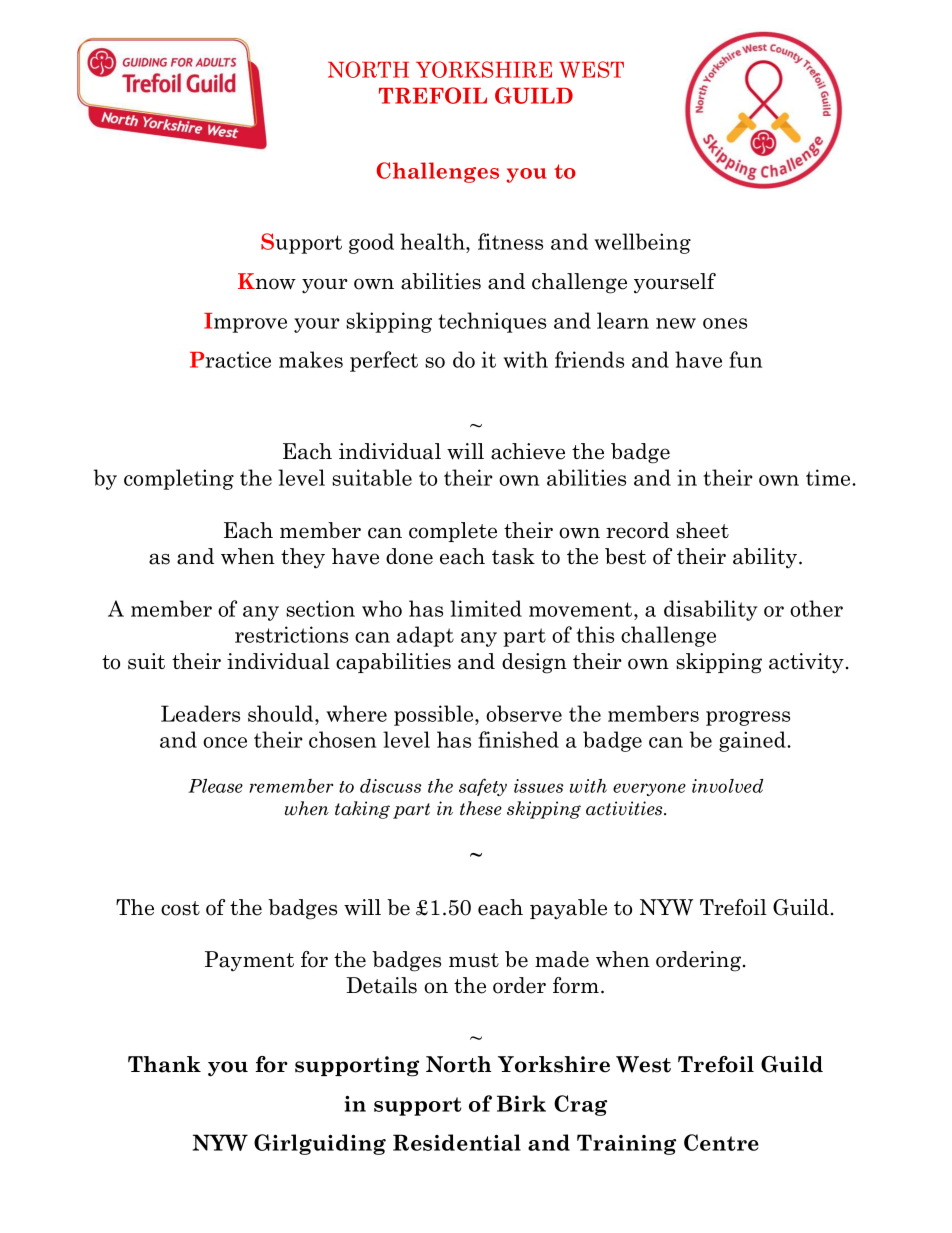 This screenshot has height=1233, width=952. What do you see at coordinates (816, 608) in the screenshot?
I see `other` at bounding box center [816, 608].
